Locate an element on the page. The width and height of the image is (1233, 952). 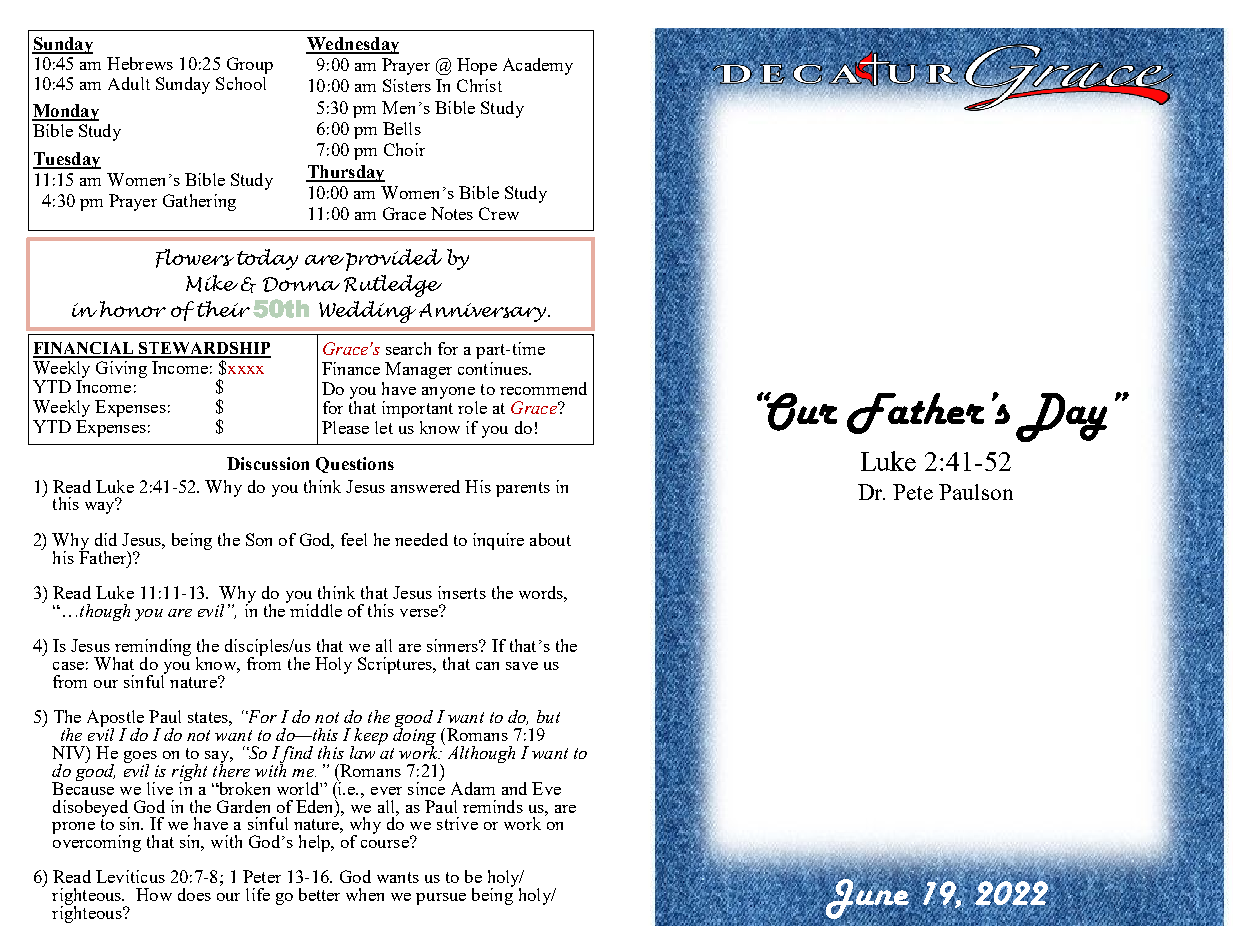
Wednesday is located at coordinates (352, 45).
